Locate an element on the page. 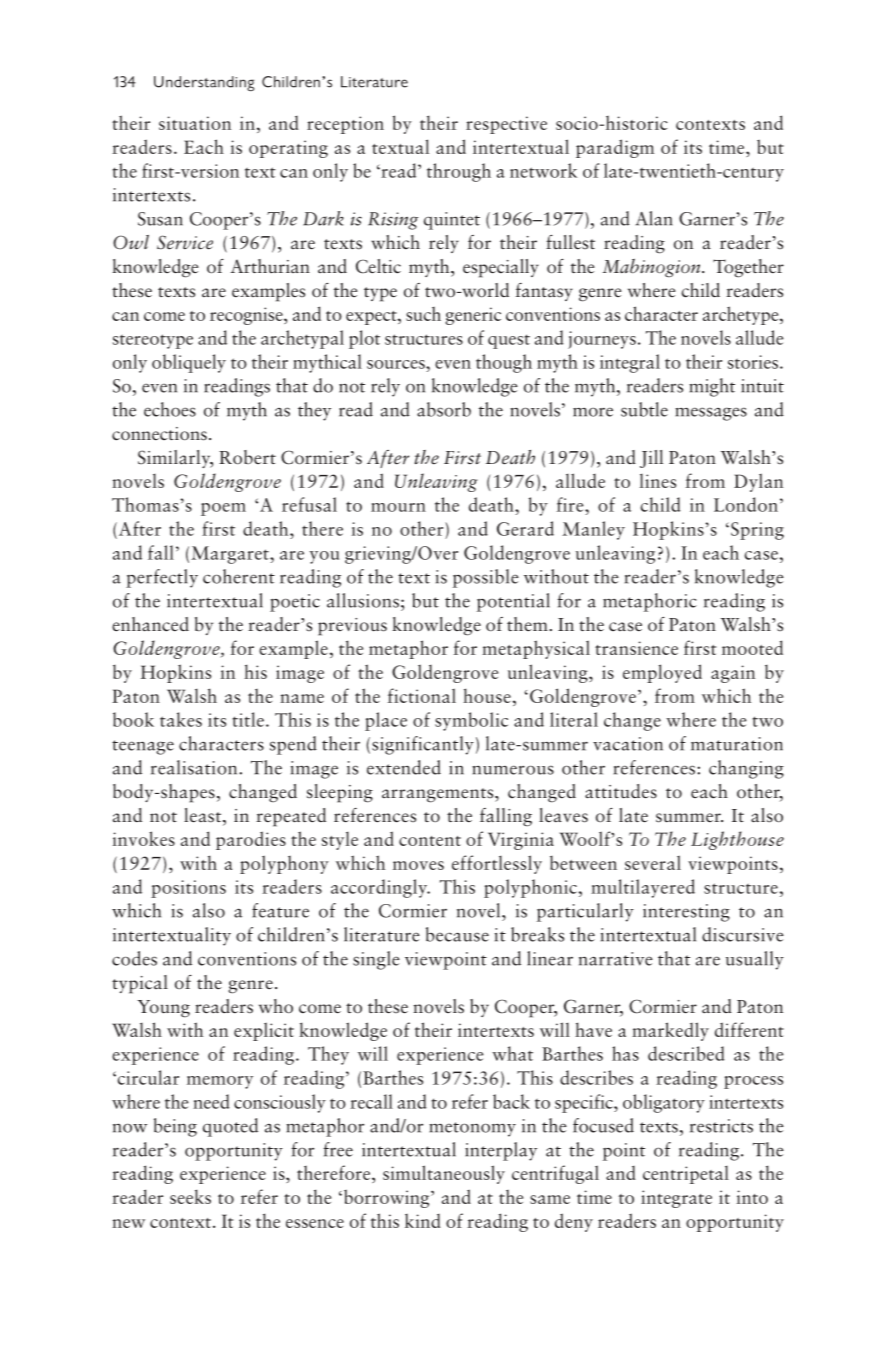  integrate is located at coordinates (676, 1199).
